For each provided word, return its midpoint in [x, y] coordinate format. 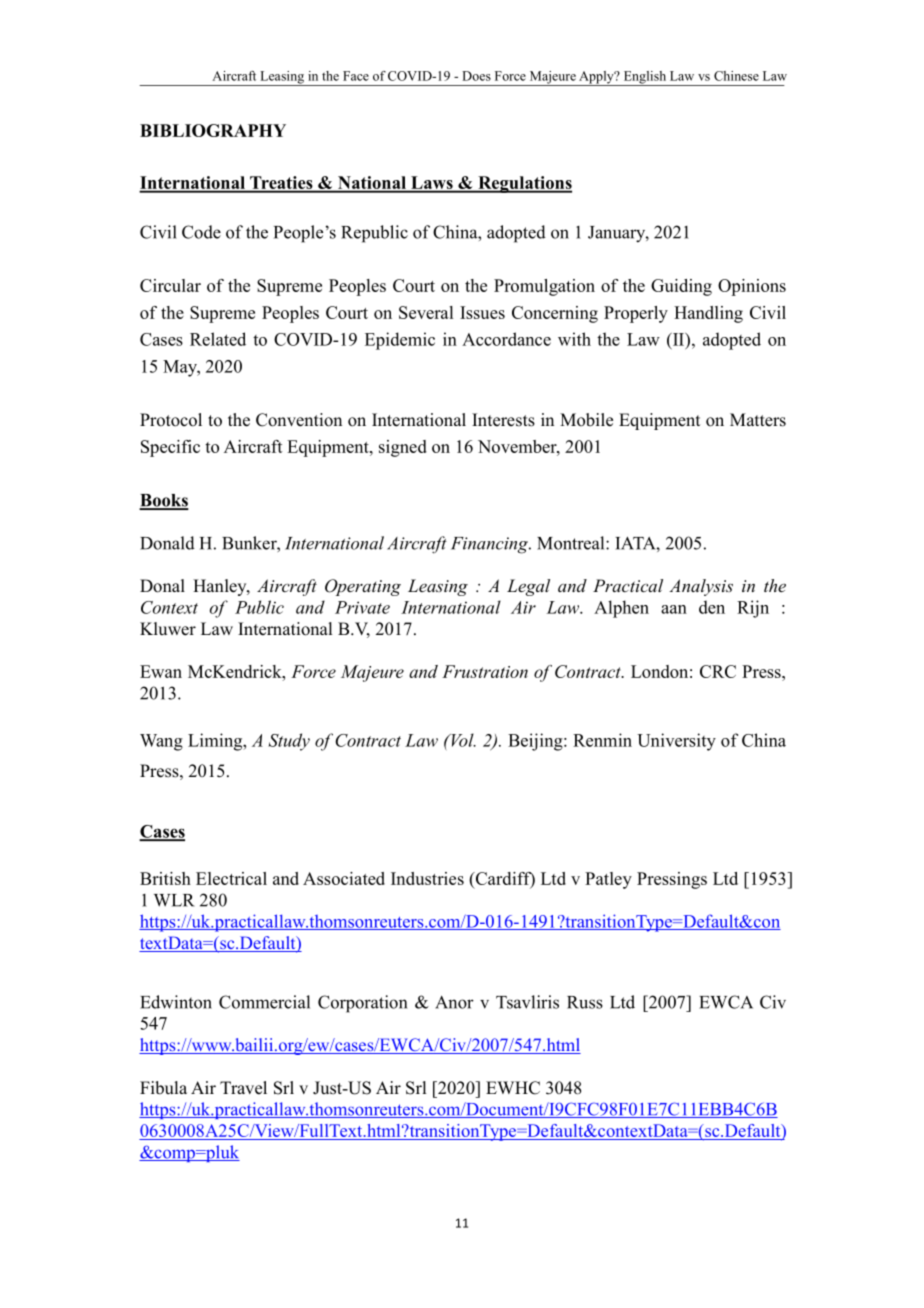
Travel [243, 1088]
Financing [490, 545]
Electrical [231, 878]
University [676, 742]
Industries [427, 878]
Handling [708, 314]
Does [476, 76]
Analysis [701, 587]
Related [218, 339]
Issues [482, 312]
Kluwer [168, 629]
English [644, 78]
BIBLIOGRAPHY [213, 130]
